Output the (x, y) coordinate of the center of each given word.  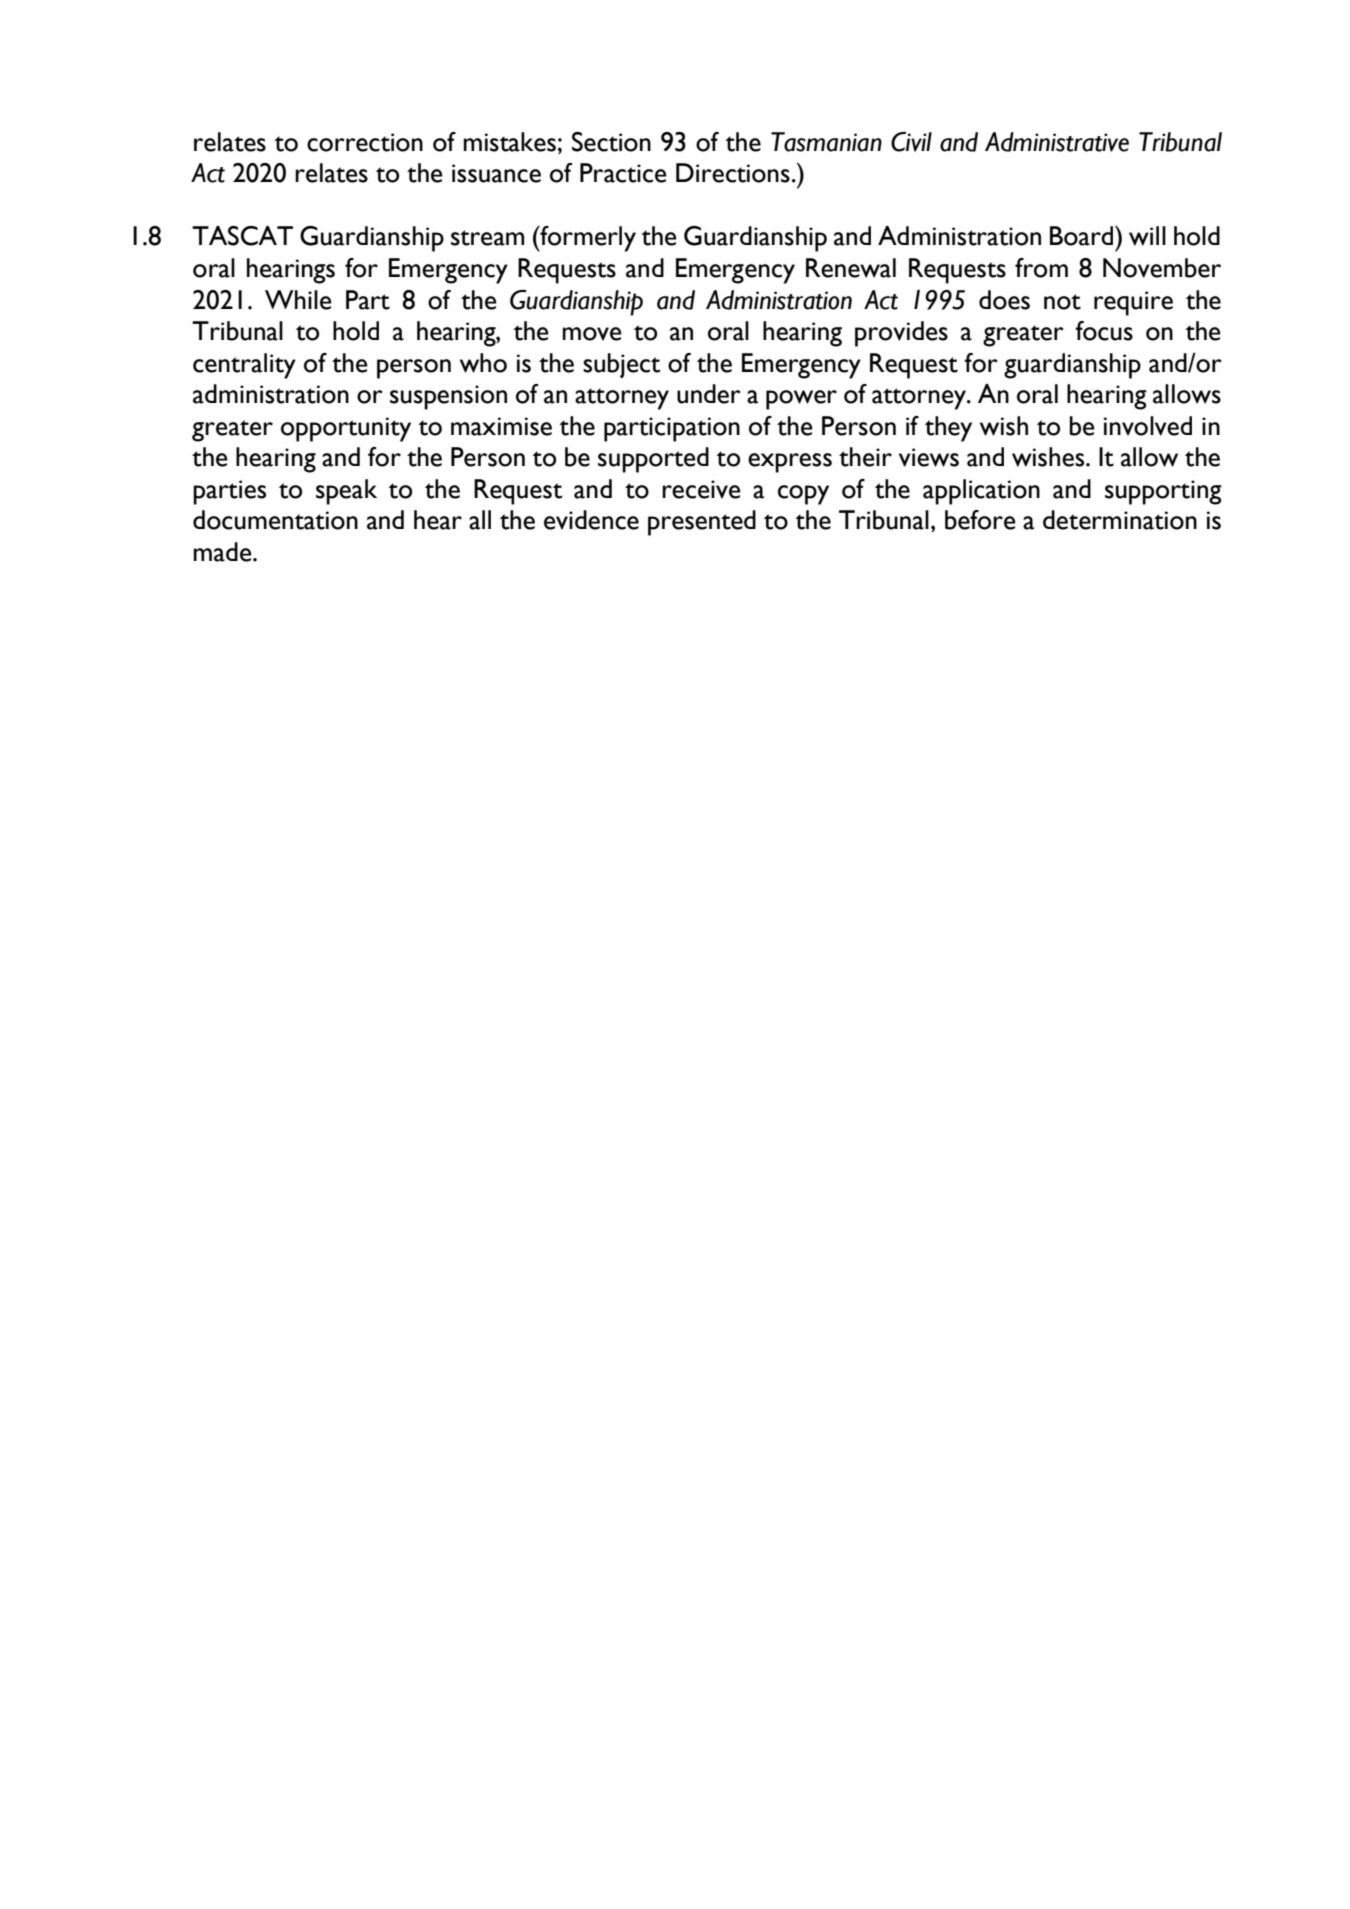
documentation (275, 520)
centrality (244, 366)
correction (365, 142)
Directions (733, 173)
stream (487, 238)
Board (1083, 236)
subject (621, 365)
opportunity (346, 429)
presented (702, 523)
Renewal (851, 268)
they (948, 429)
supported (653, 460)
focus (1104, 331)
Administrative (1057, 142)
